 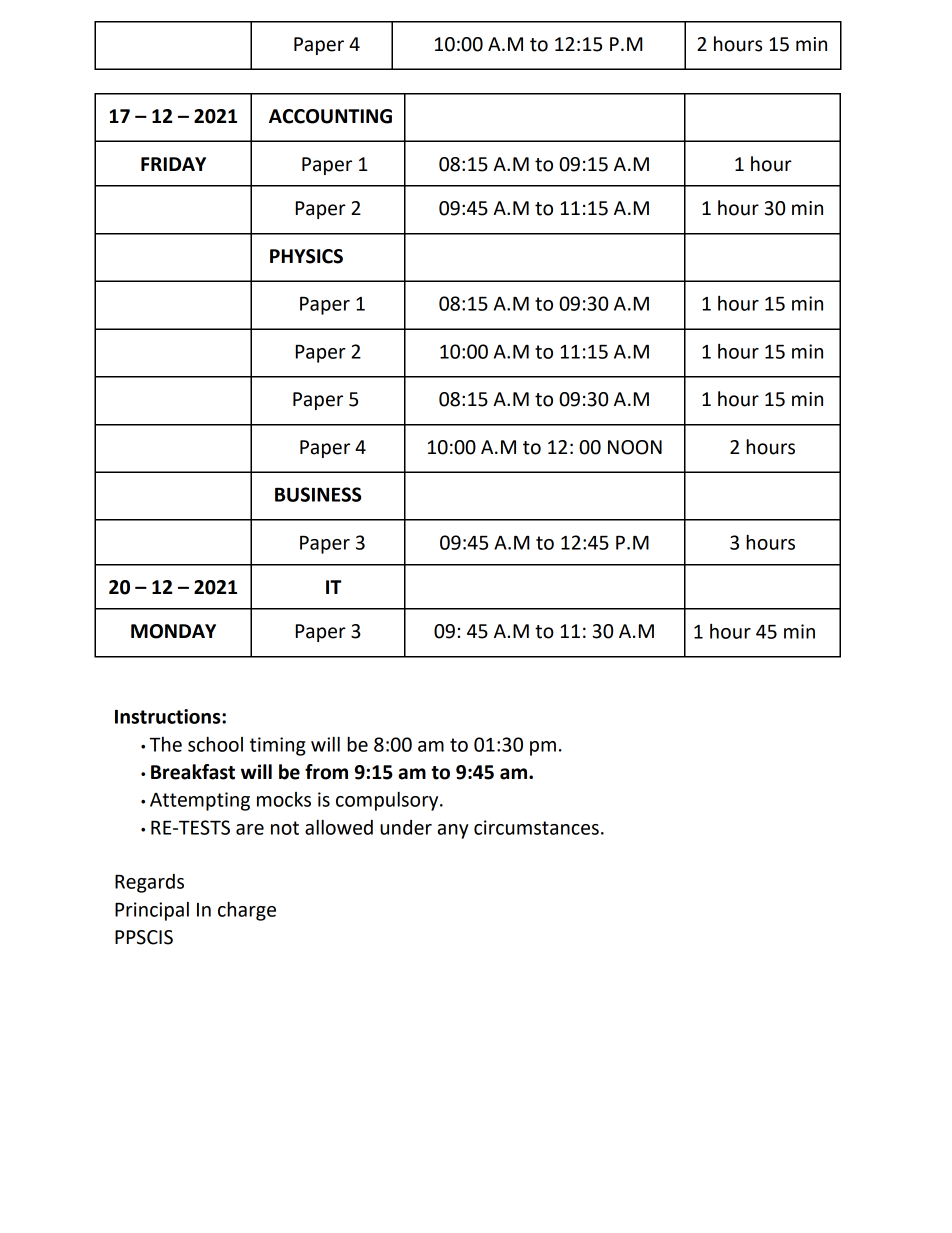 What do you see at coordinates (330, 116) in the page?
I see `ACCOUNTING` at bounding box center [330, 116].
